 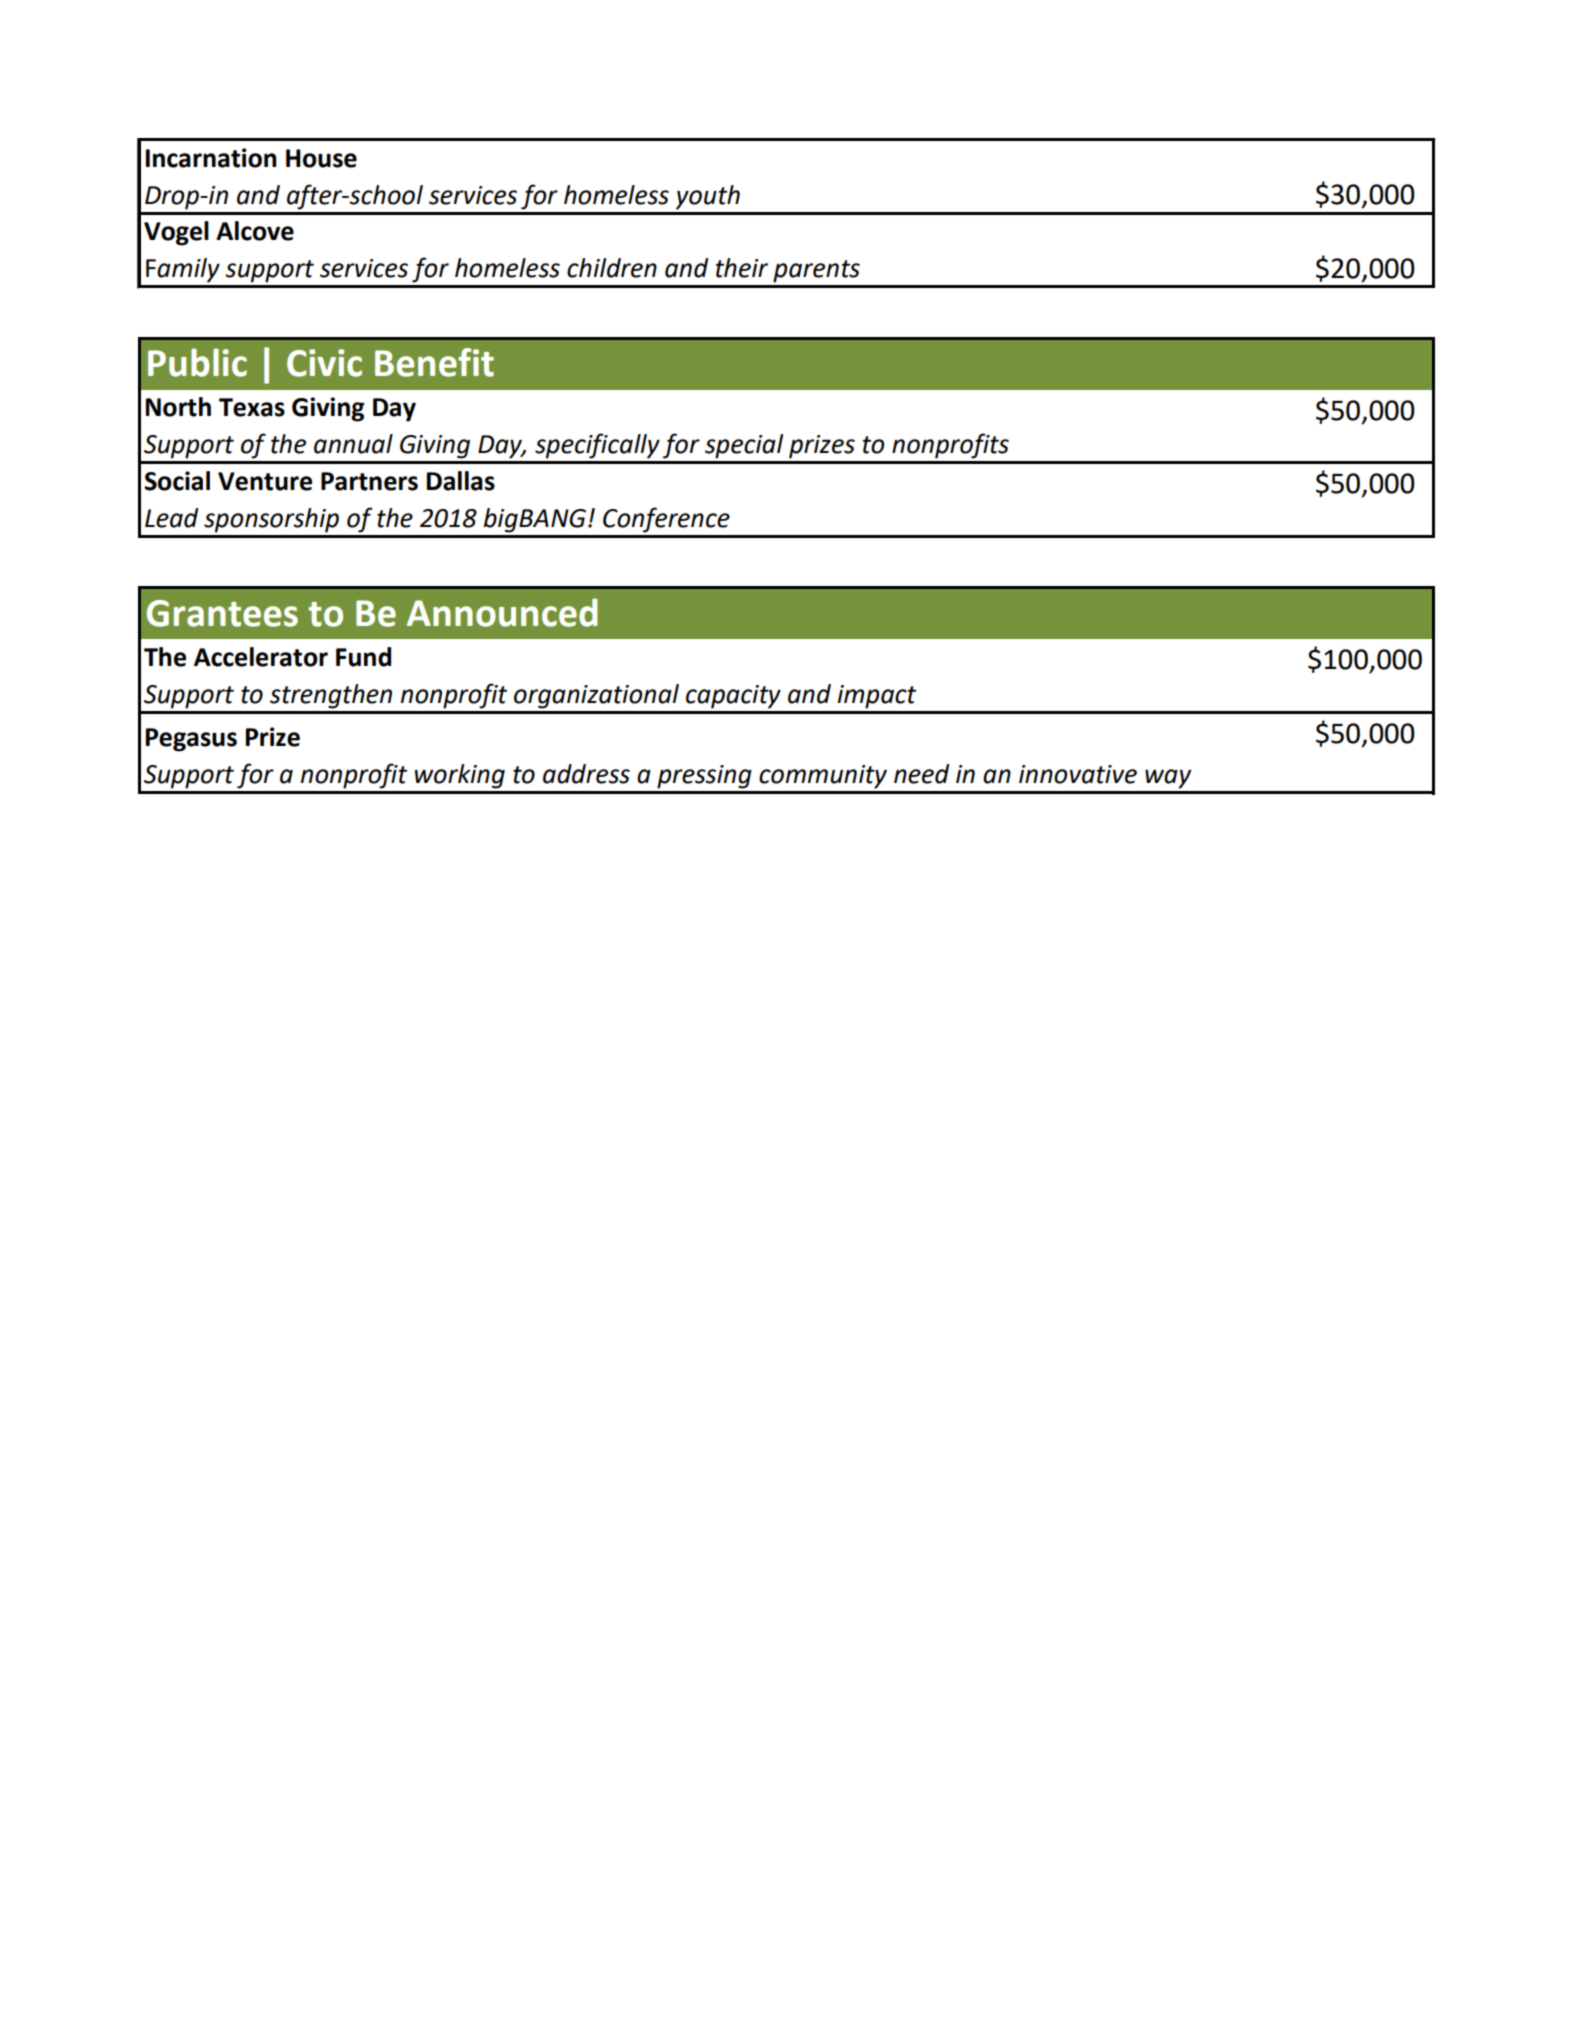 I want to click on parents, so click(x=816, y=271).
